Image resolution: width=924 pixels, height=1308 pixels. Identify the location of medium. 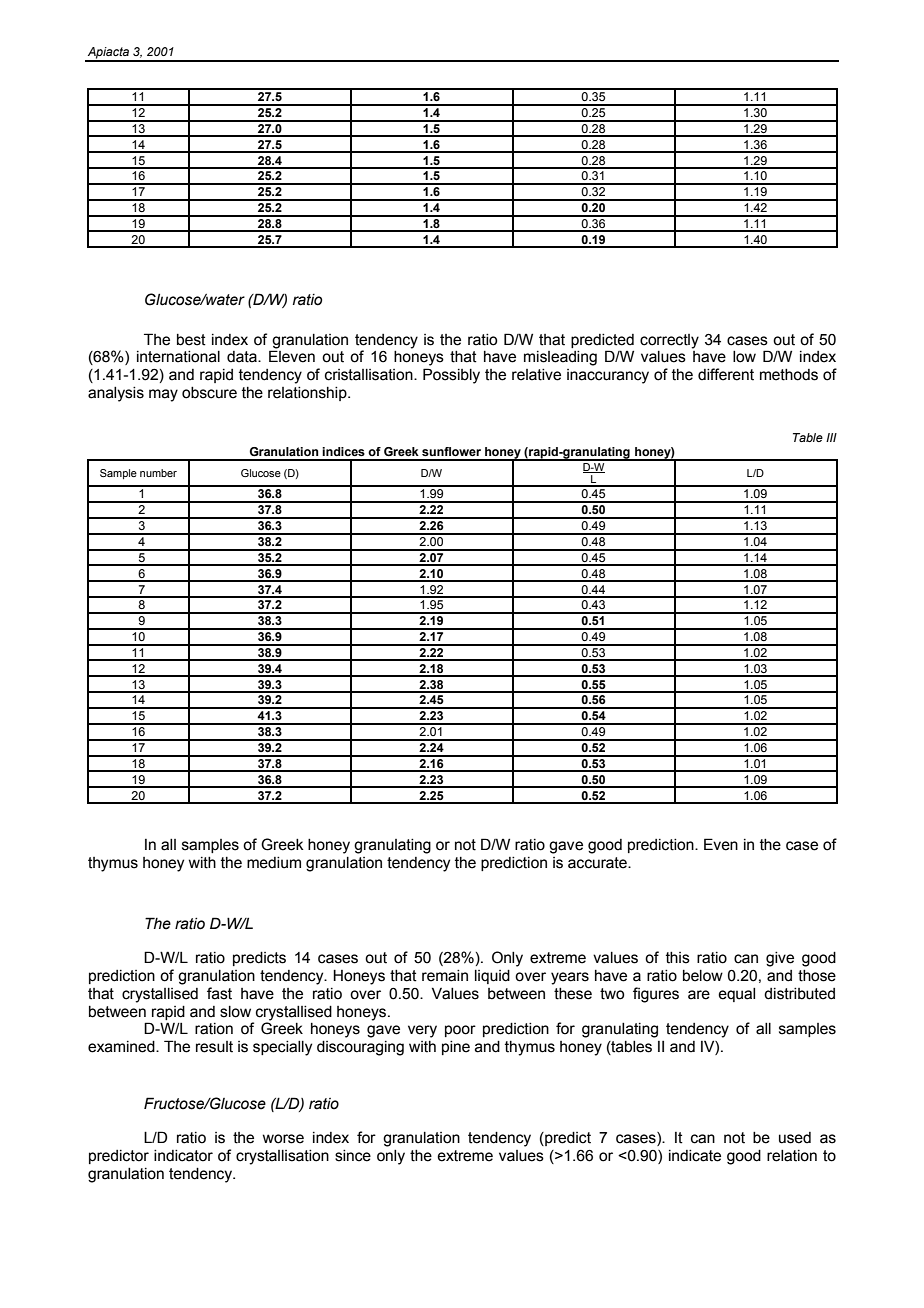
(274, 863).
